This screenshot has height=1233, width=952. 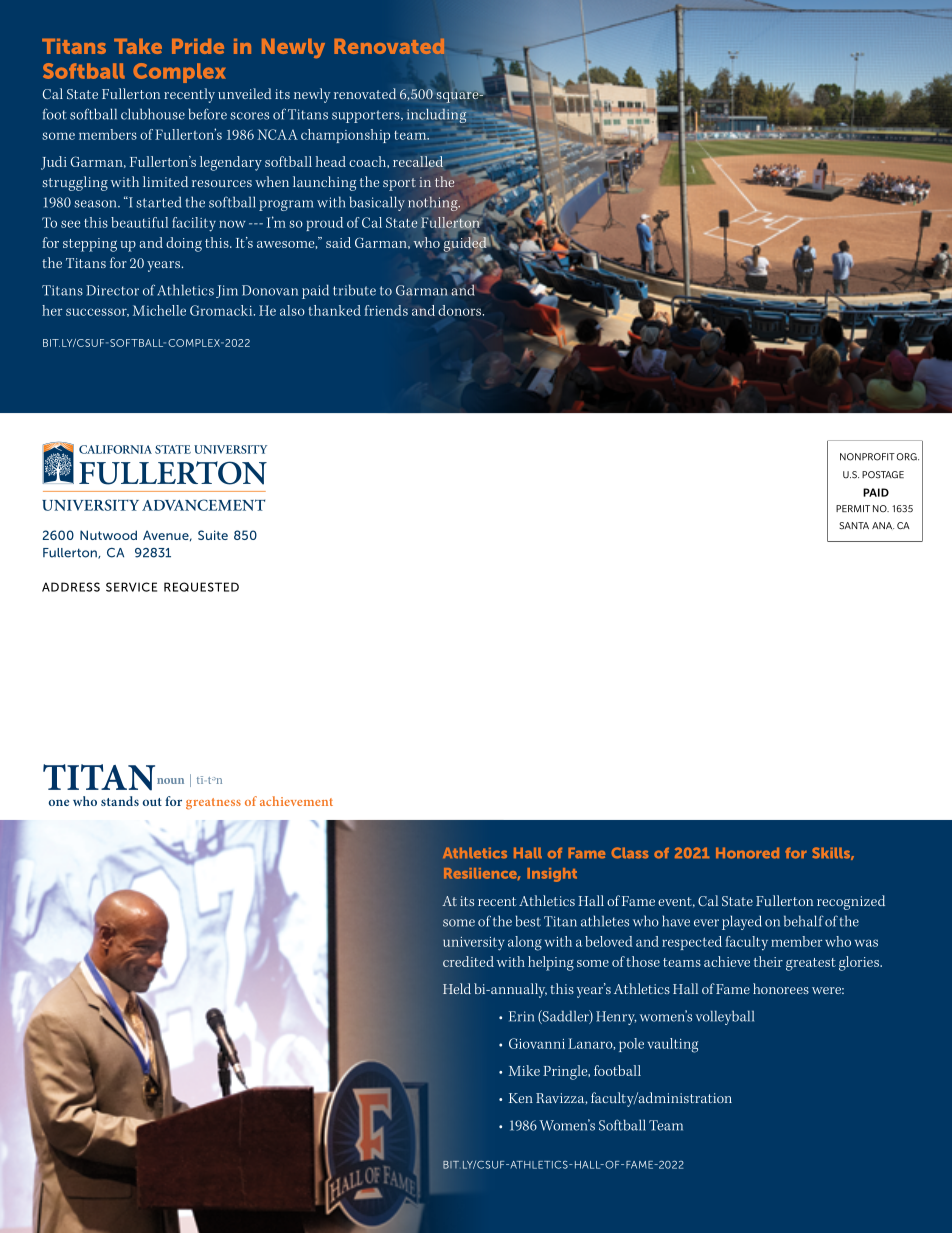 I want to click on Take, so click(x=138, y=46).
